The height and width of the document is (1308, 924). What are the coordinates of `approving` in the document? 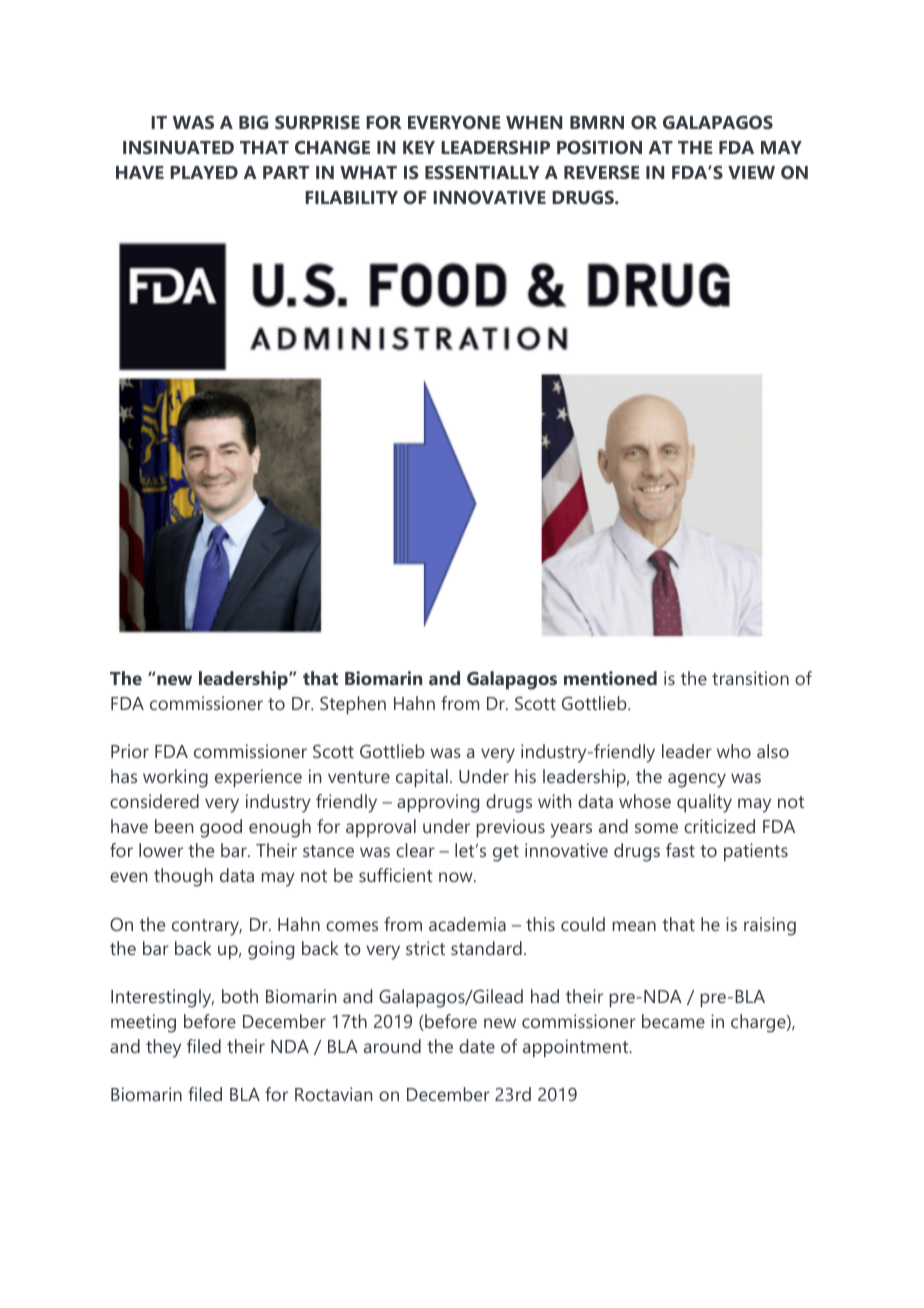 It's located at (438, 803).
